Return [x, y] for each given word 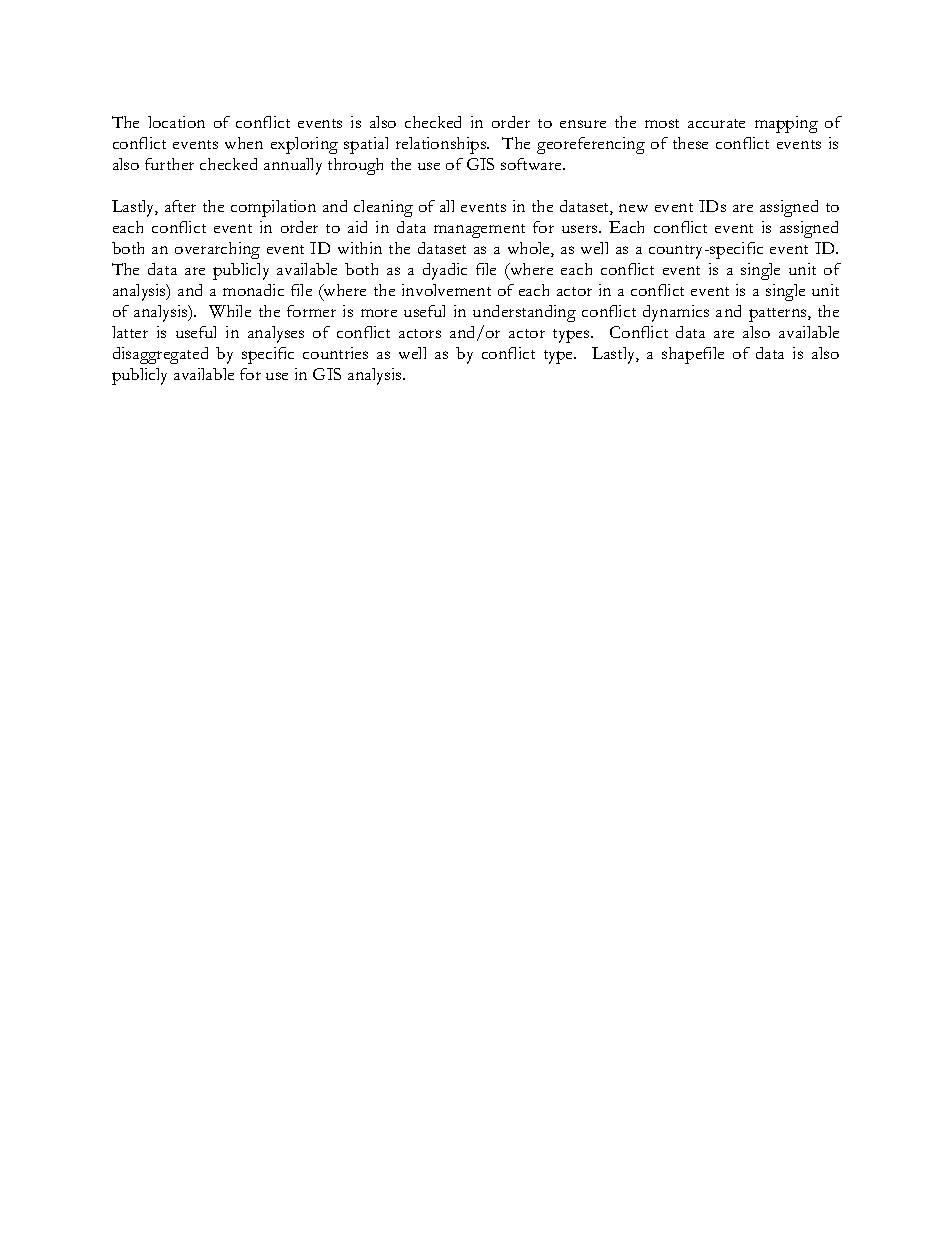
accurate [716, 123]
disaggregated [160, 355]
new [633, 208]
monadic [253, 290]
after [180, 206]
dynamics [676, 313]
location [176, 122]
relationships [442, 145]
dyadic [445, 271]
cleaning [383, 208]
